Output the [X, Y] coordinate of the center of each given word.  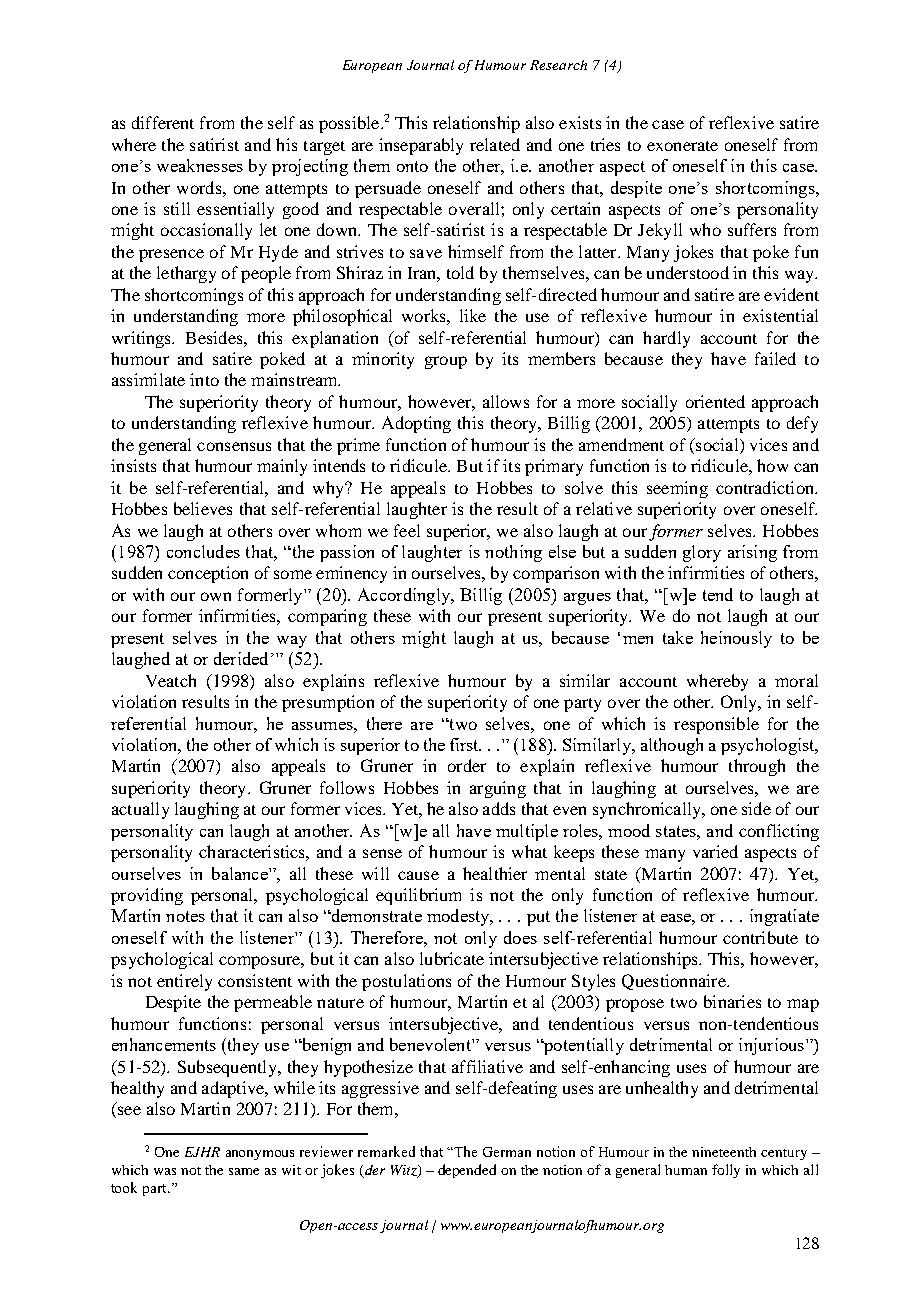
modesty [459, 917]
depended [467, 1171]
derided [241, 658]
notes [185, 916]
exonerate [682, 146]
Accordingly [405, 596]
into [204, 379]
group [446, 362]
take [678, 637]
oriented [715, 401]
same [244, 1171]
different [163, 122]
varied [715, 851]
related [495, 144]
